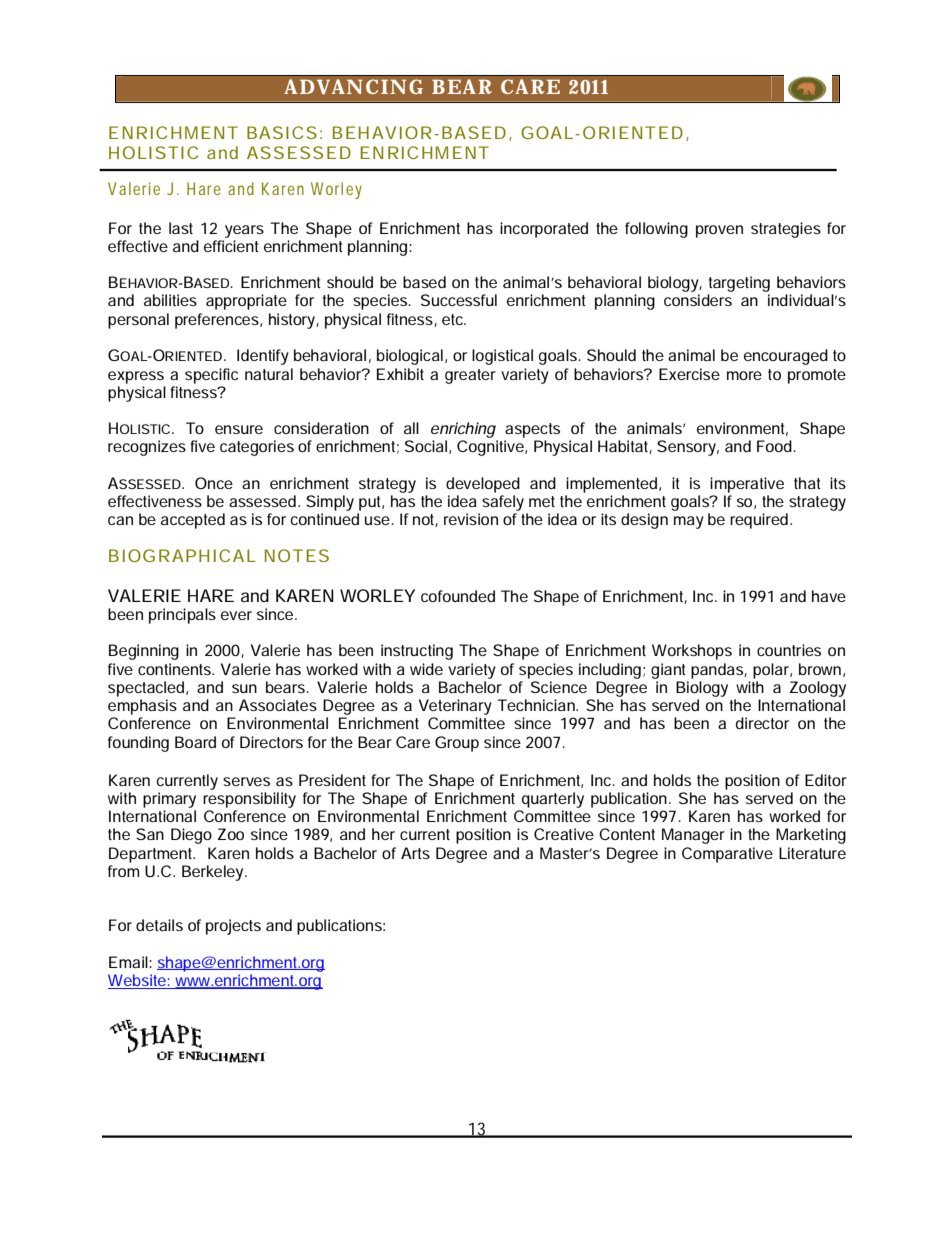 The image size is (952, 1233). I want to click on have, so click(829, 596).
